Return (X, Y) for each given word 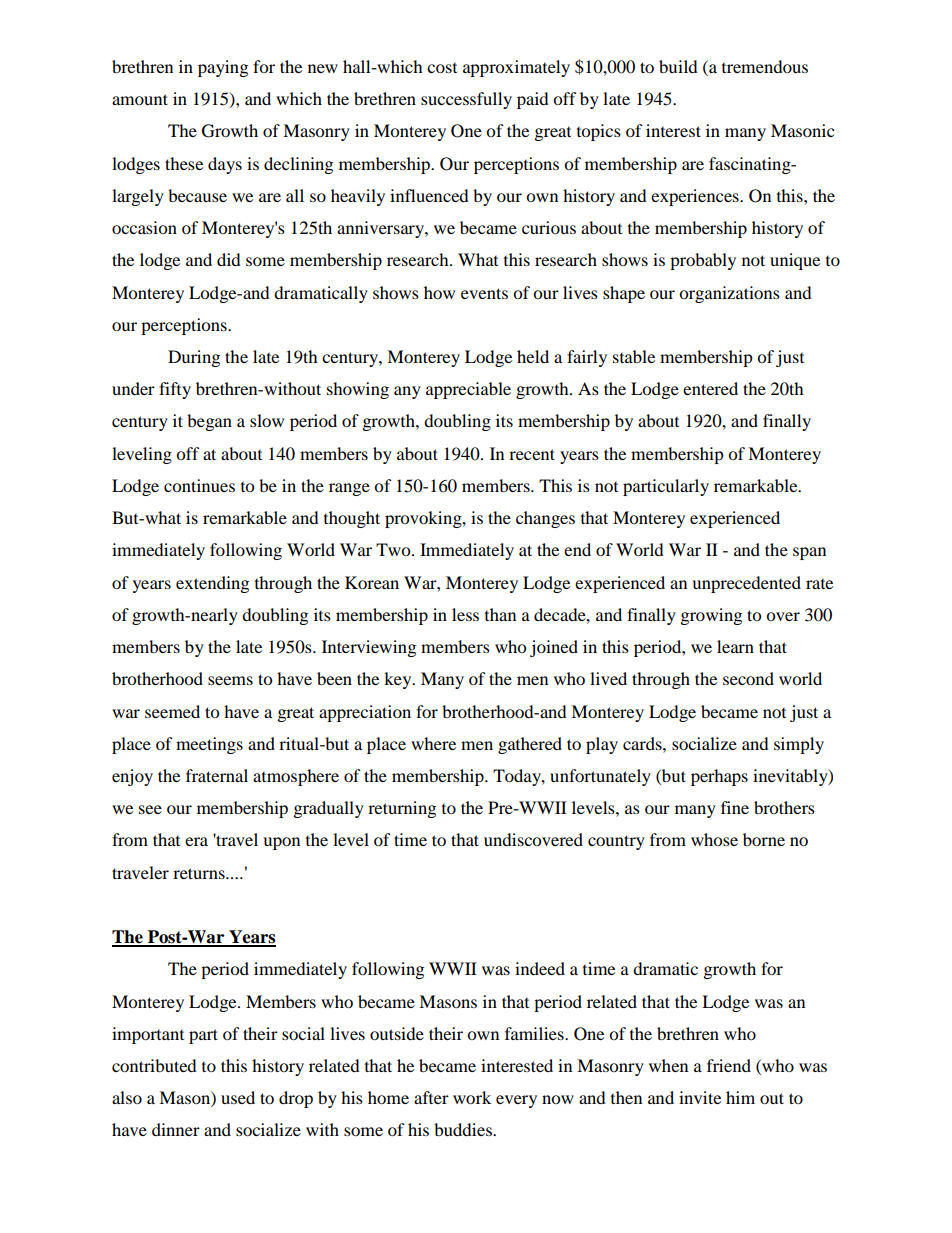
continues (199, 485)
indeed (540, 968)
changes (545, 519)
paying (223, 68)
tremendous (765, 66)
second (748, 678)
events (484, 293)
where (433, 743)
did (229, 259)
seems (230, 680)
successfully (466, 100)
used (238, 1097)
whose (714, 839)
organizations (729, 294)
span (809, 553)
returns (200, 873)
